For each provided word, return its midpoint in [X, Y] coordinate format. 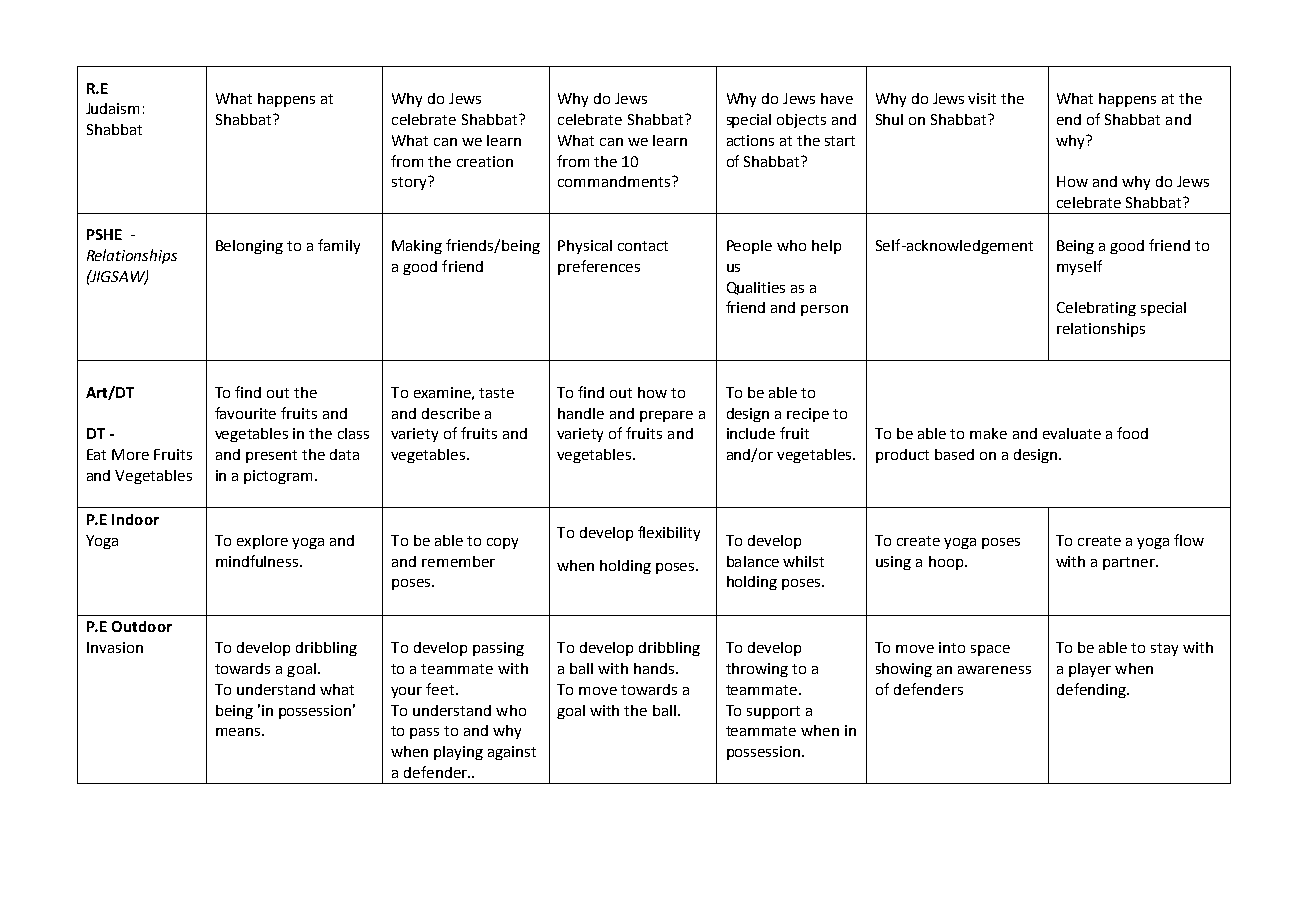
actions [750, 140]
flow [1189, 540]
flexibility [669, 533]
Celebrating [1096, 309]
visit [982, 98]
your [406, 692]
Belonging [249, 247]
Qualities [756, 288]
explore [262, 542]
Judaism [112, 108]
